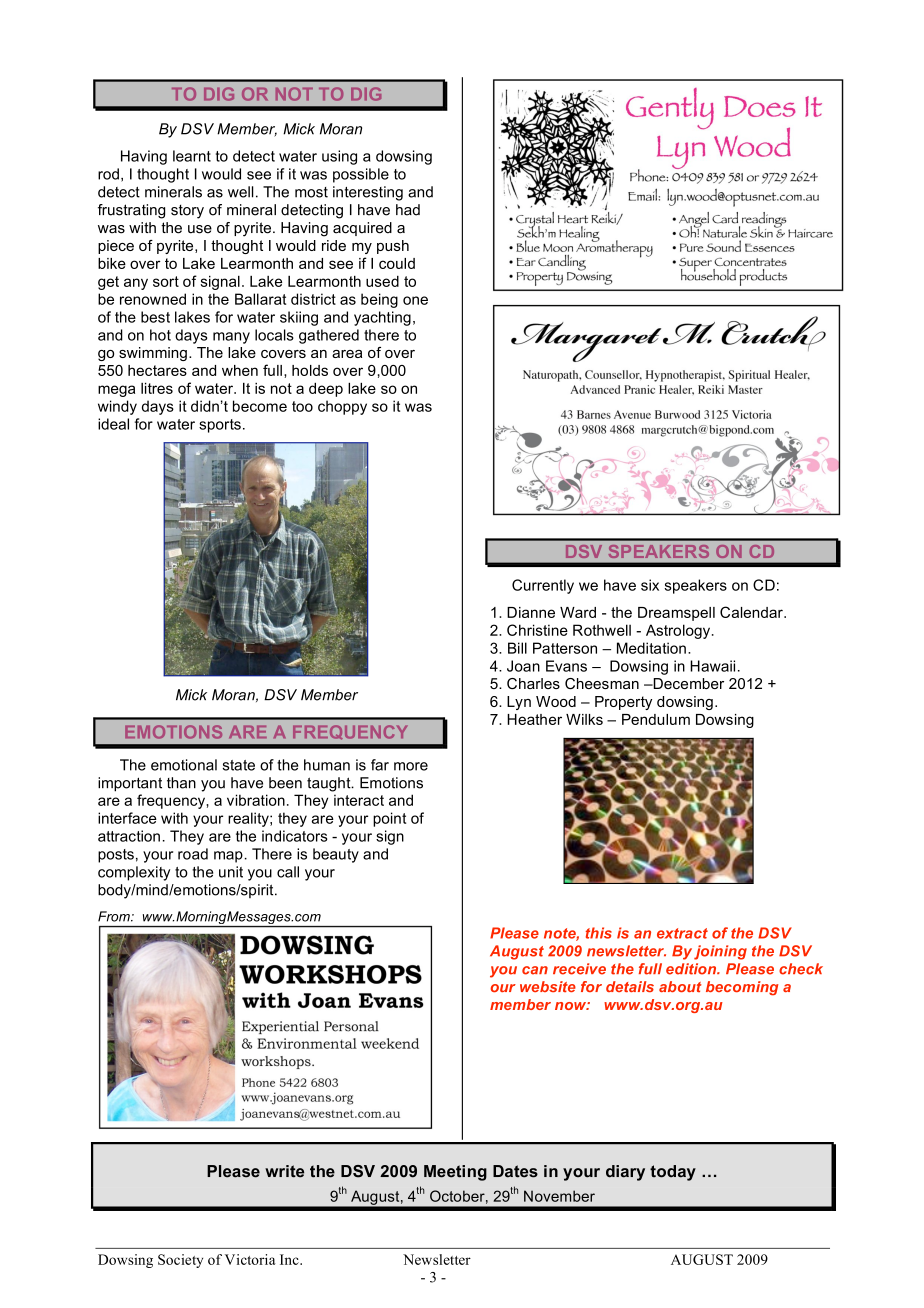 This page has width=924, height=1308. I want to click on emotional, so click(184, 765).
